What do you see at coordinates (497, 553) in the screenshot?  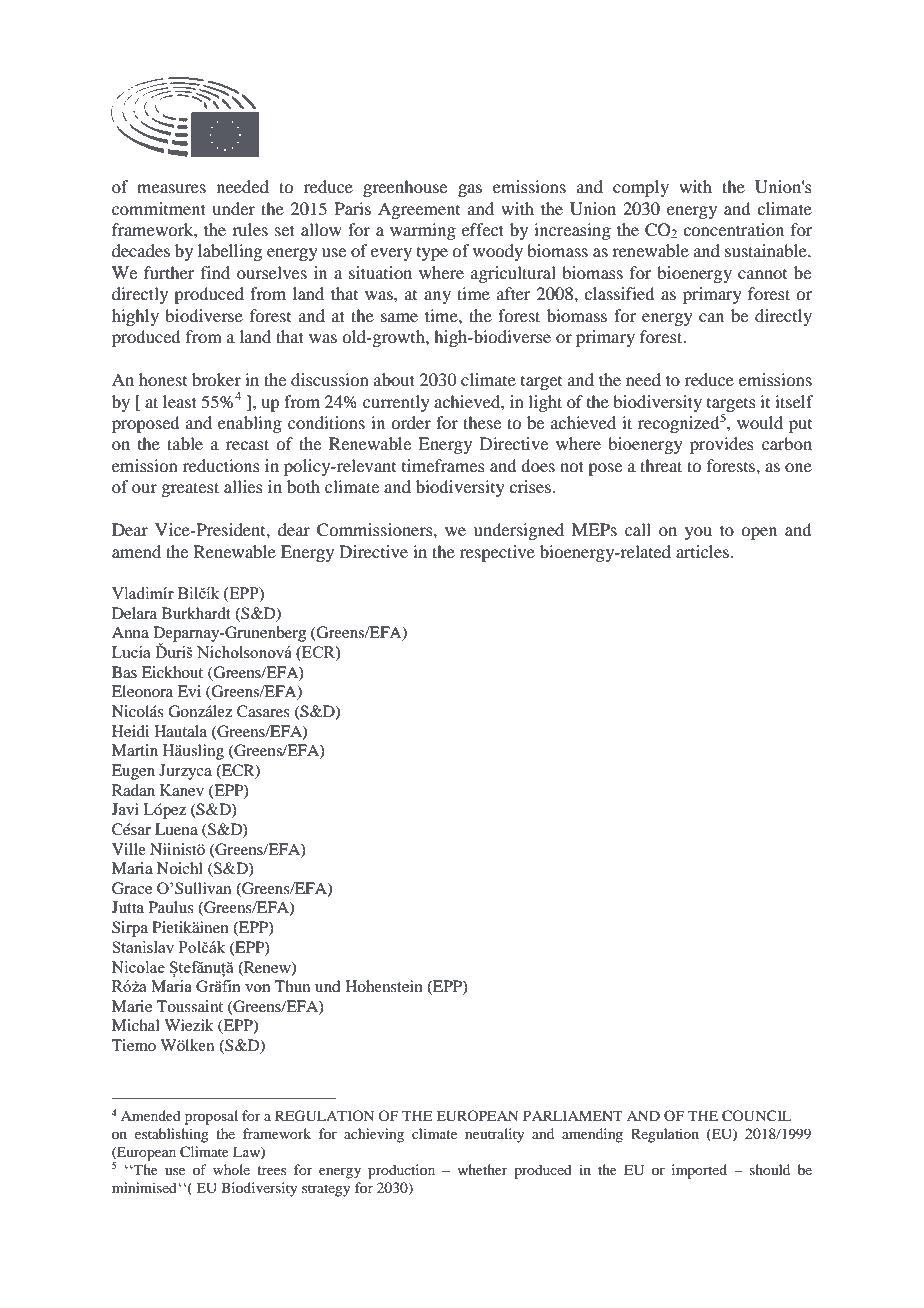 I see `respective` at bounding box center [497, 553].
